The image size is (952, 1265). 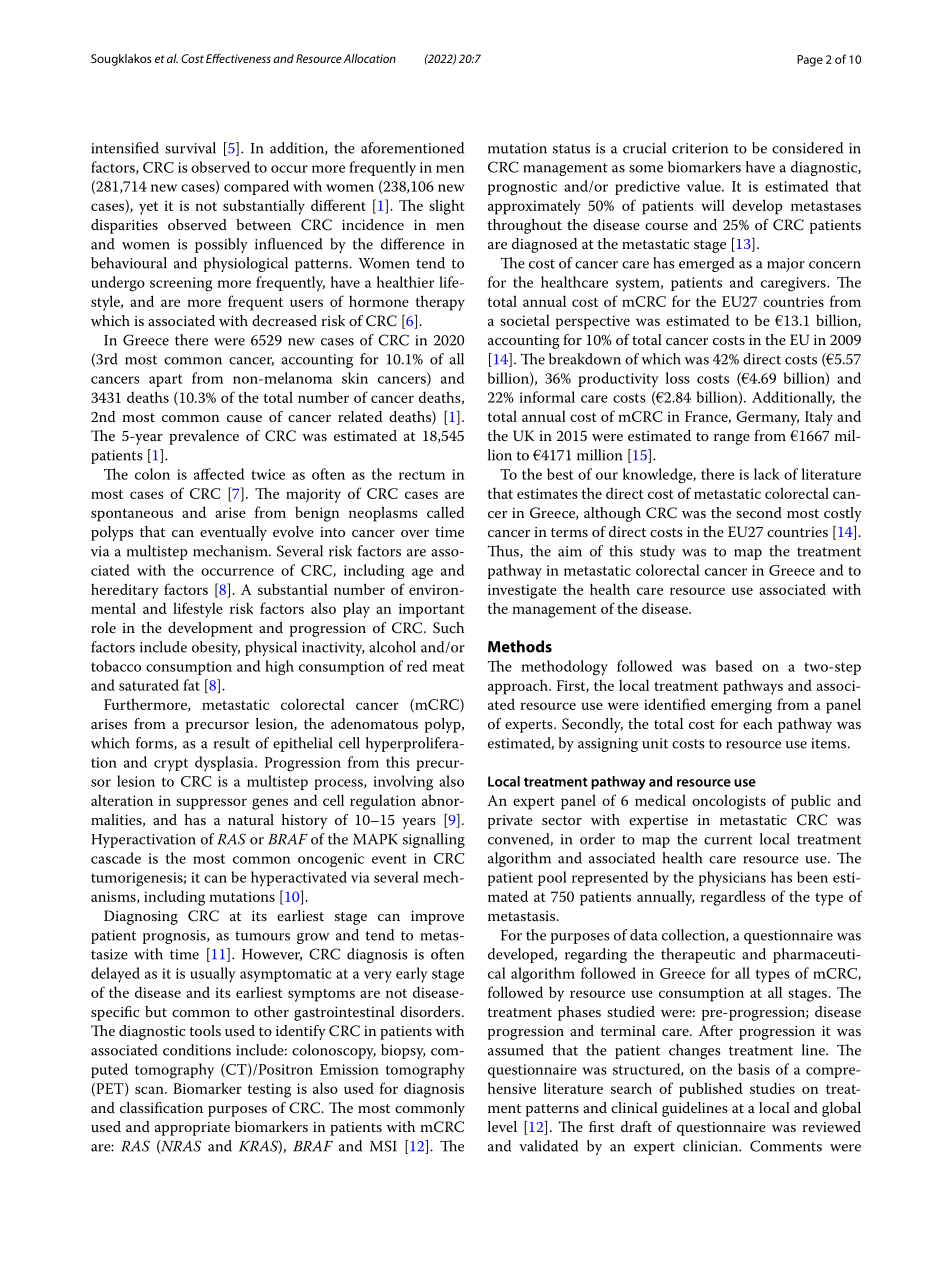 I want to click on status, so click(x=571, y=149).
